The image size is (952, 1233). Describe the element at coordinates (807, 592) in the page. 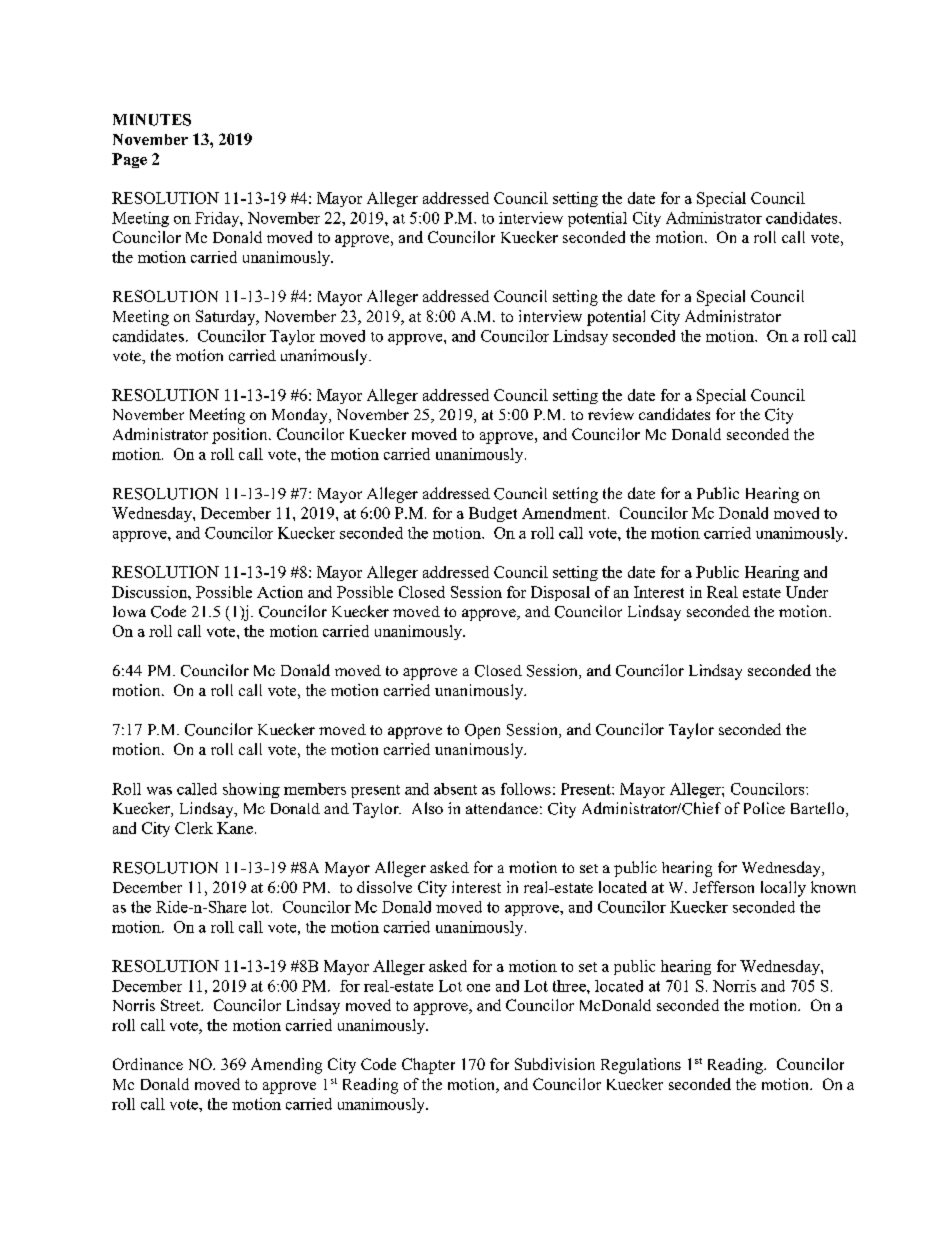

I see `Under` at that location.
